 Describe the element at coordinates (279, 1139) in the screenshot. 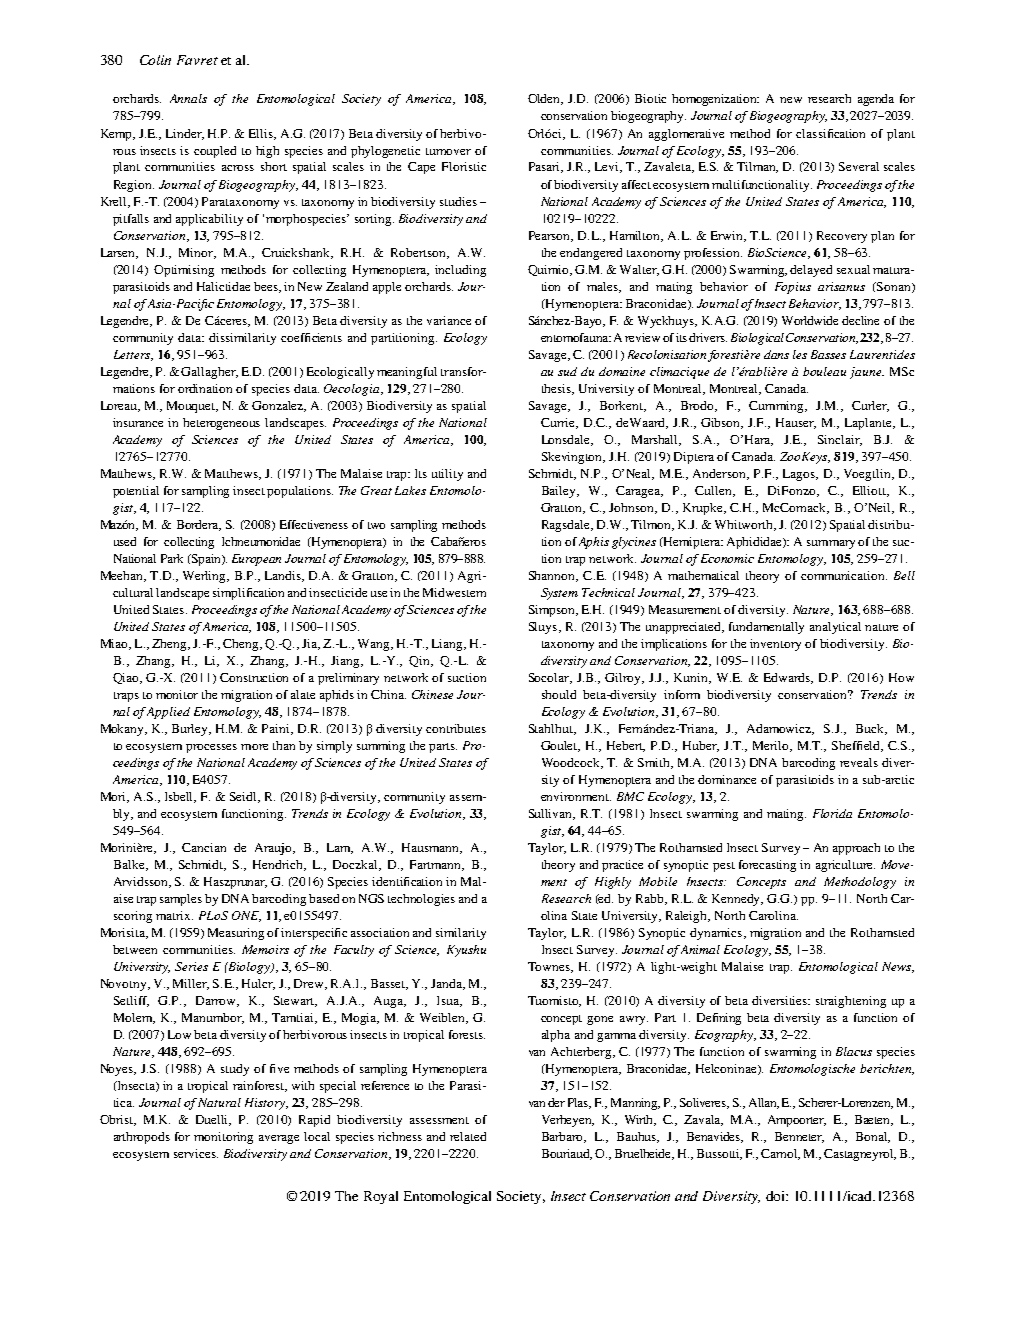

I see `average` at that location.
